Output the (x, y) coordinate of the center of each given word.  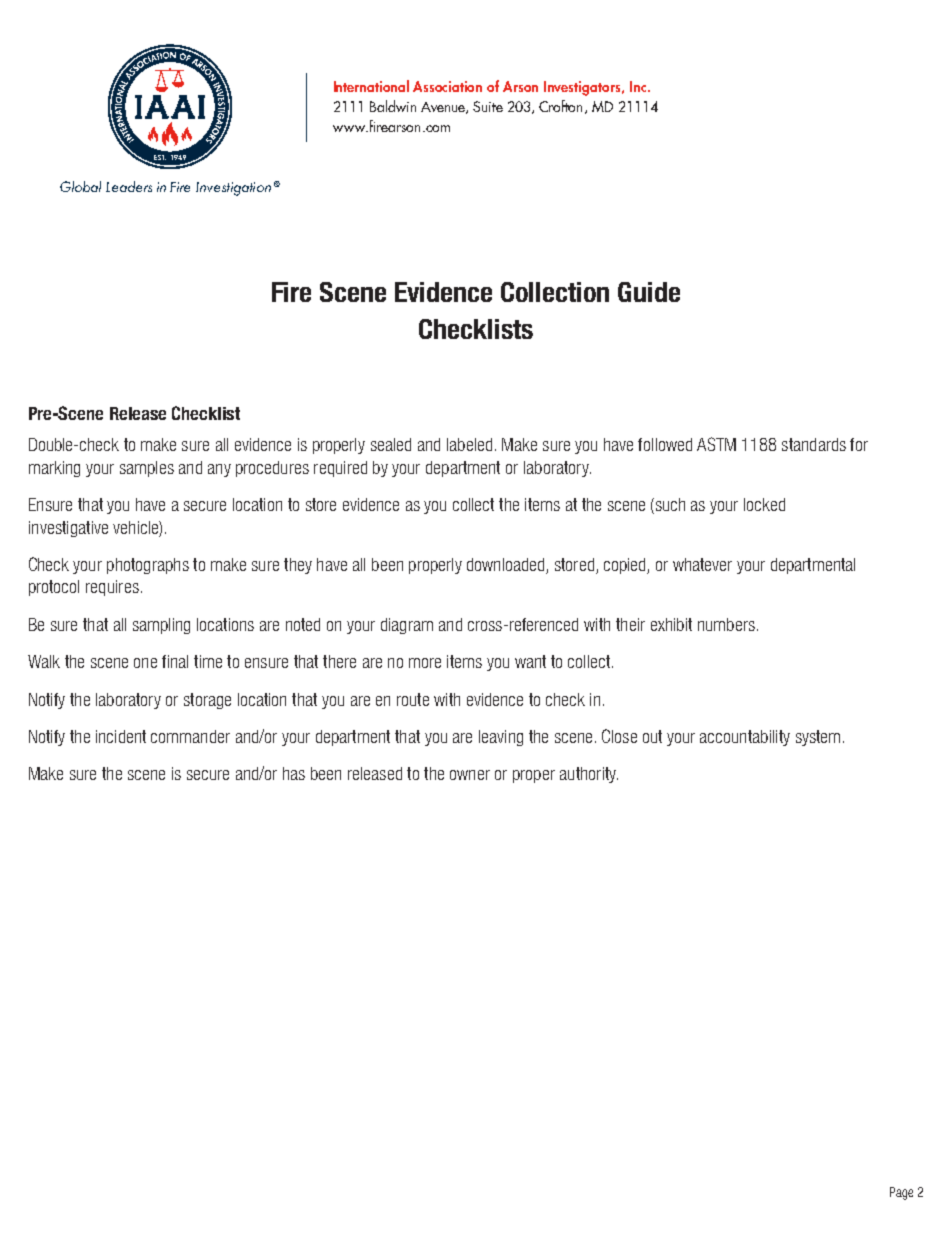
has (294, 773)
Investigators (583, 88)
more (425, 663)
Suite (488, 106)
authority (589, 775)
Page (901, 1193)
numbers (726, 624)
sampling (161, 626)
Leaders (129, 186)
